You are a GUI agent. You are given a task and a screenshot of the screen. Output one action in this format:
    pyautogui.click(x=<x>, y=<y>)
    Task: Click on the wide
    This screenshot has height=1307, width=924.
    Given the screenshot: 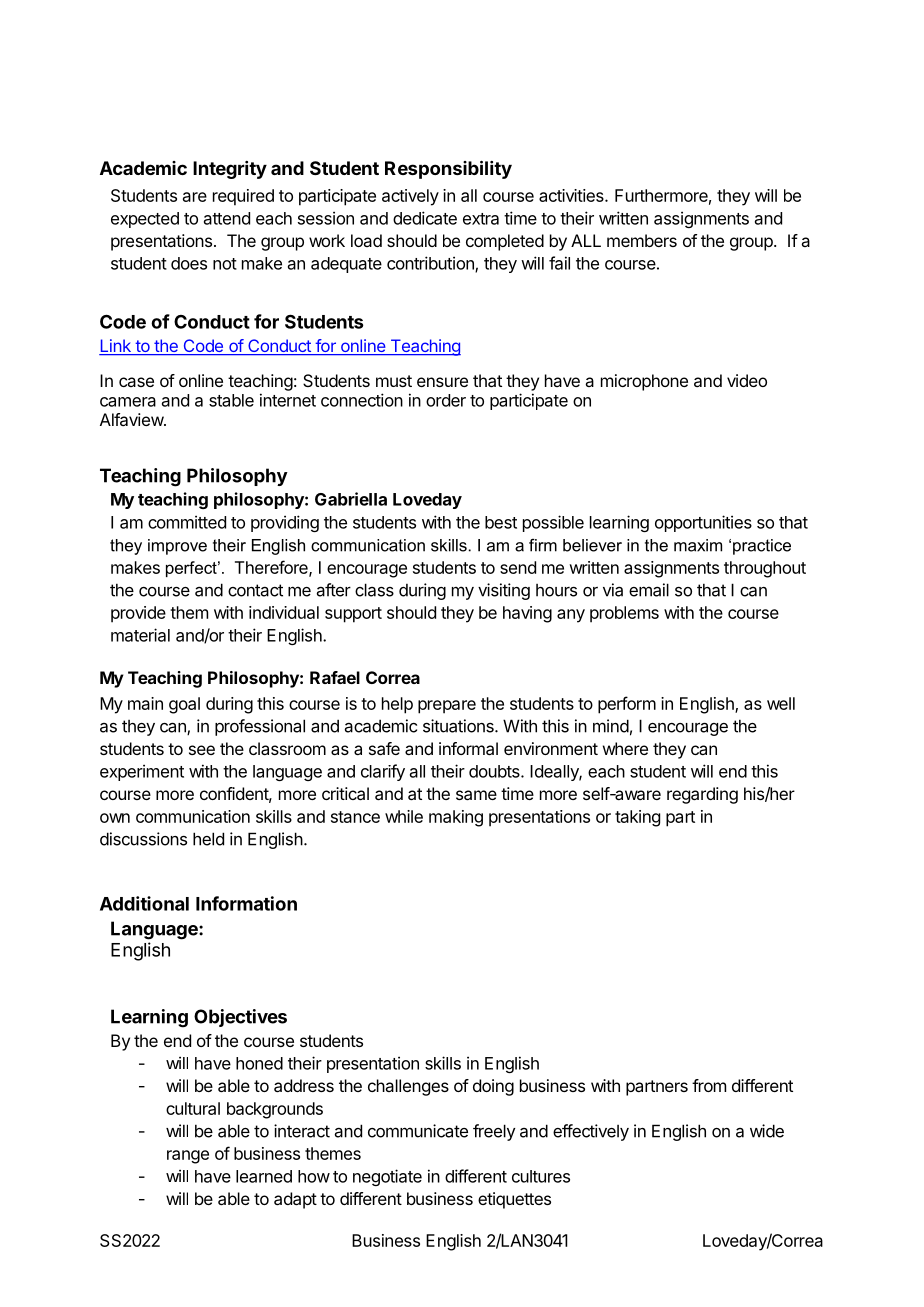 What is the action you would take?
    pyautogui.click(x=767, y=1131)
